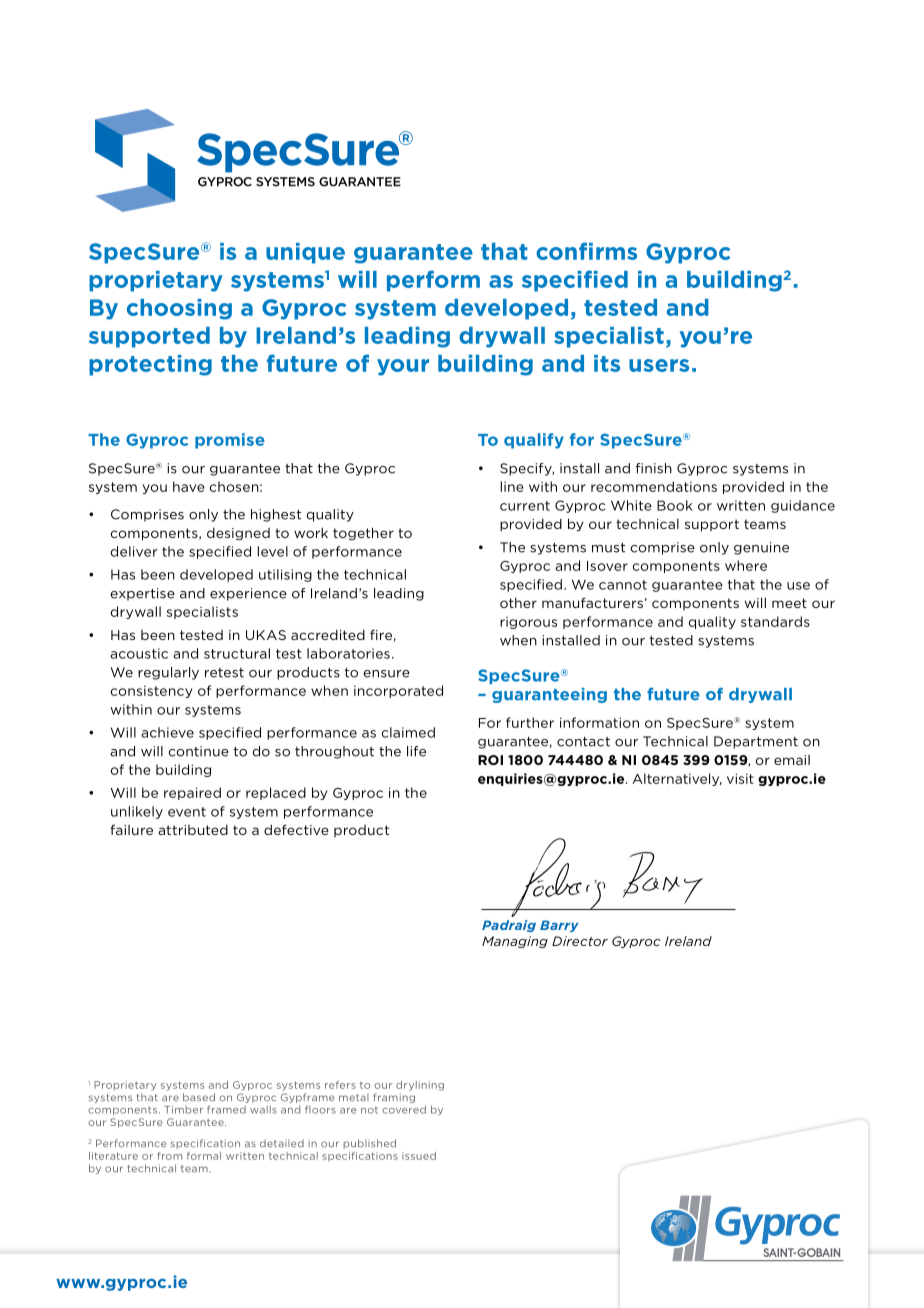  I want to click on have, so click(189, 486).
